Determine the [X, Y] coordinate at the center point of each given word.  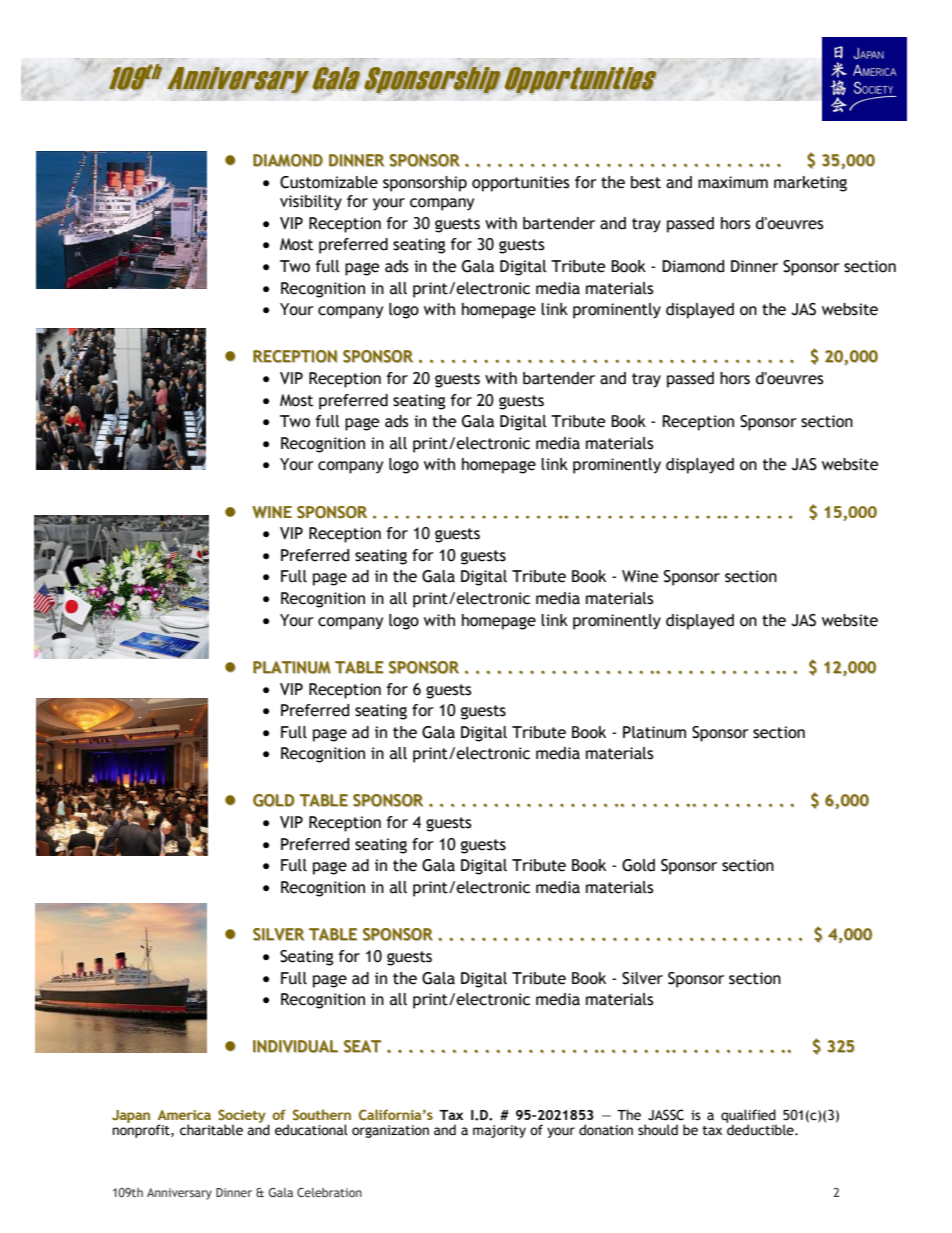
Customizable [329, 182]
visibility [311, 203]
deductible [761, 1130]
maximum [733, 182]
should [658, 1130]
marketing [810, 184]
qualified [748, 1117]
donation [606, 1130]
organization [390, 1131]
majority [499, 1131]
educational [311, 1130]
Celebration [329, 1192]
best [646, 182]
